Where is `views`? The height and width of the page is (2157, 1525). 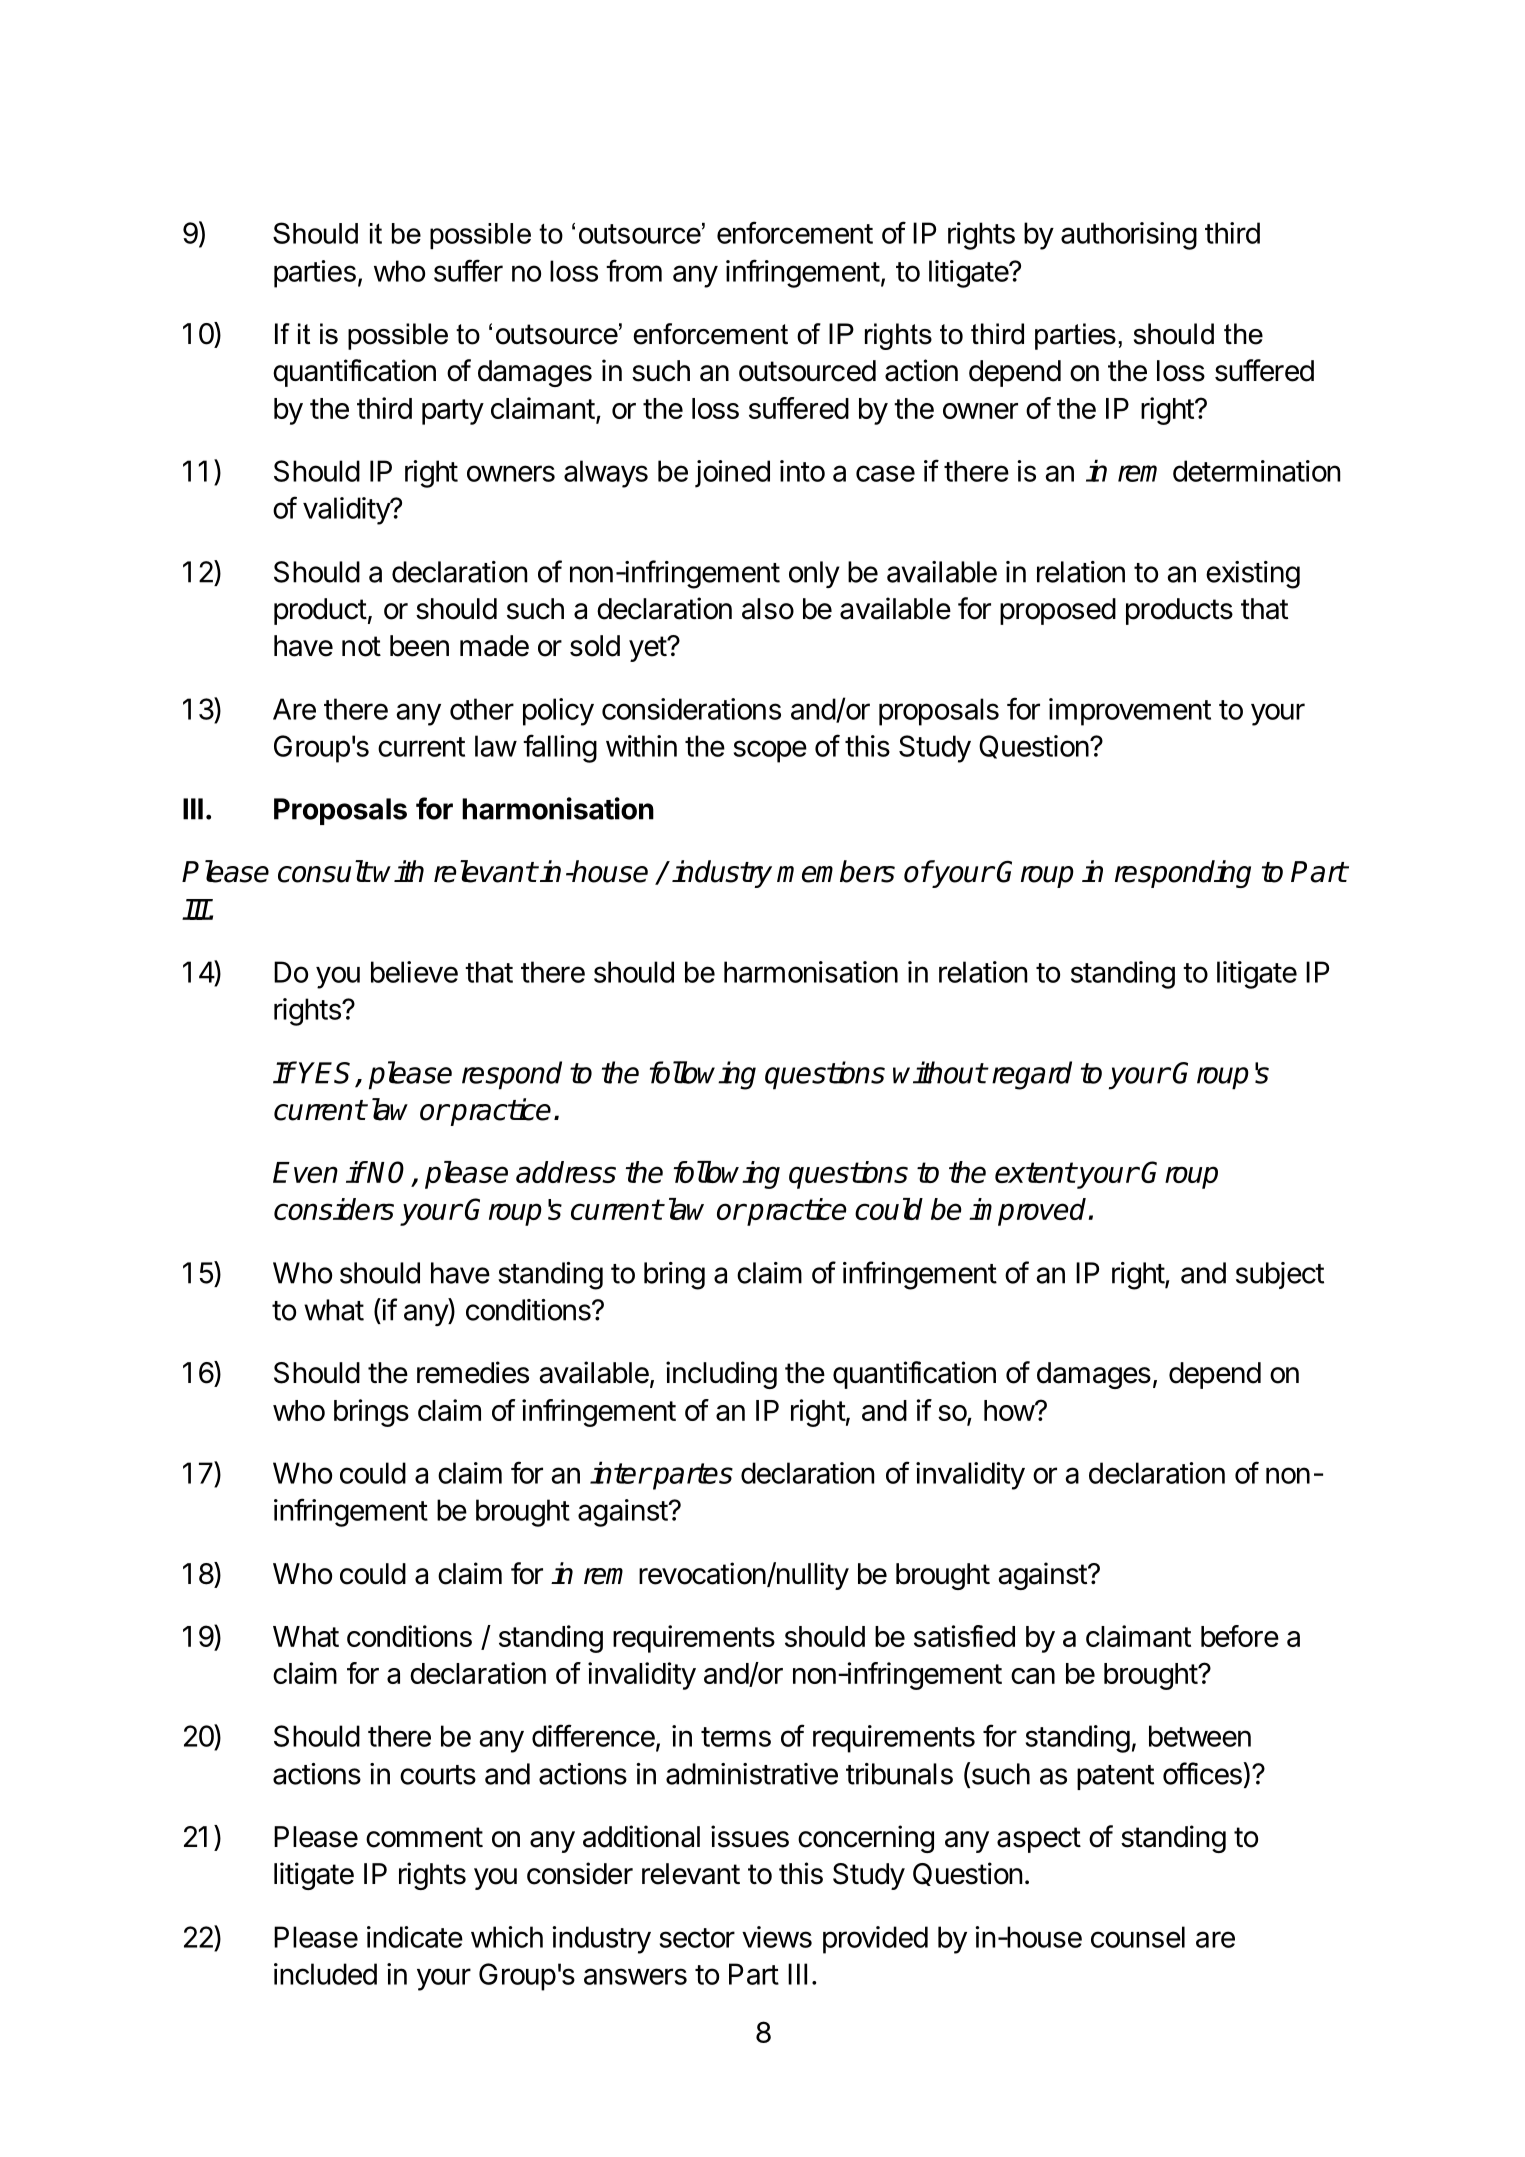
views is located at coordinates (777, 1937).
